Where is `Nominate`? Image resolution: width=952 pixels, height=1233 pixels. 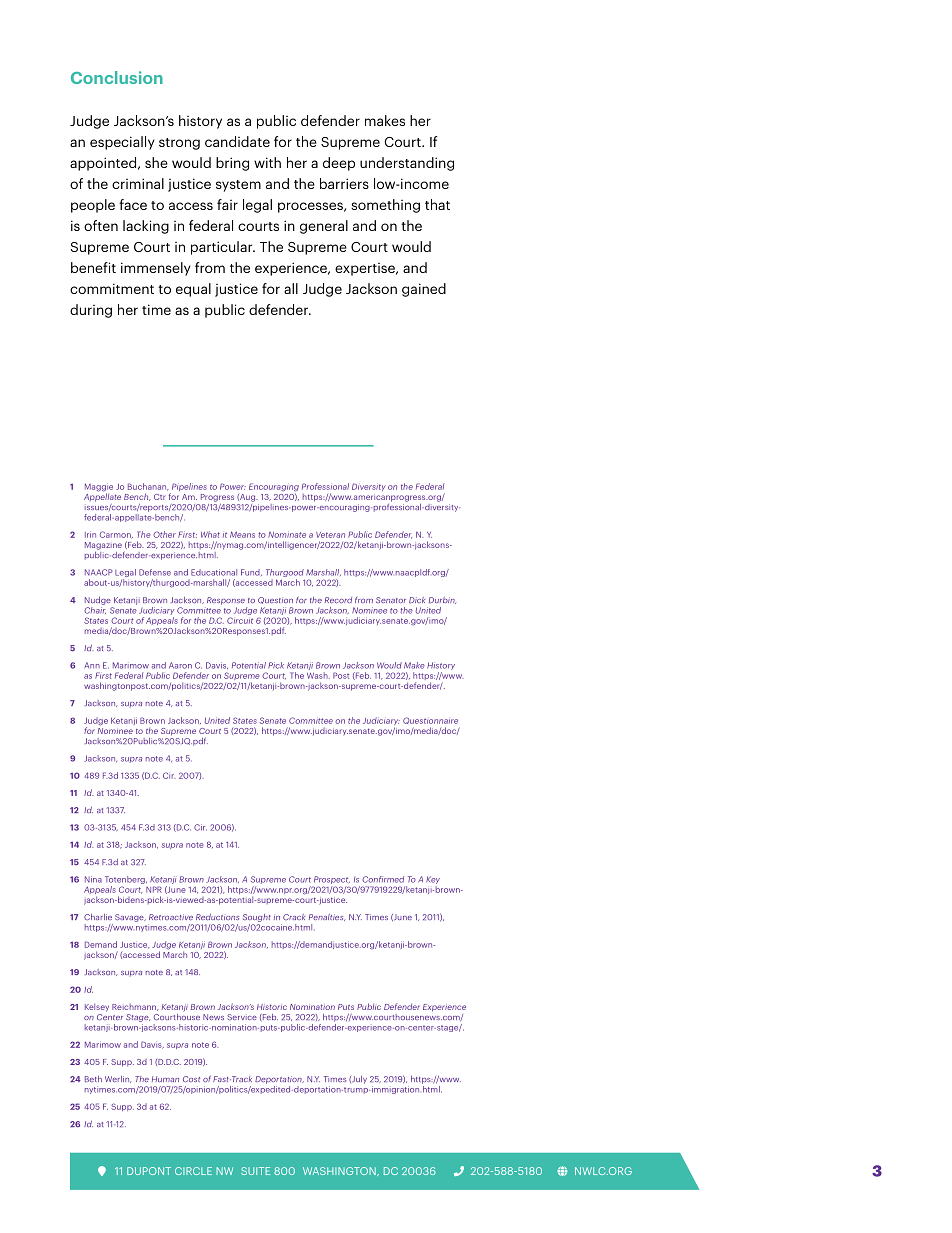 Nominate is located at coordinates (287, 534).
